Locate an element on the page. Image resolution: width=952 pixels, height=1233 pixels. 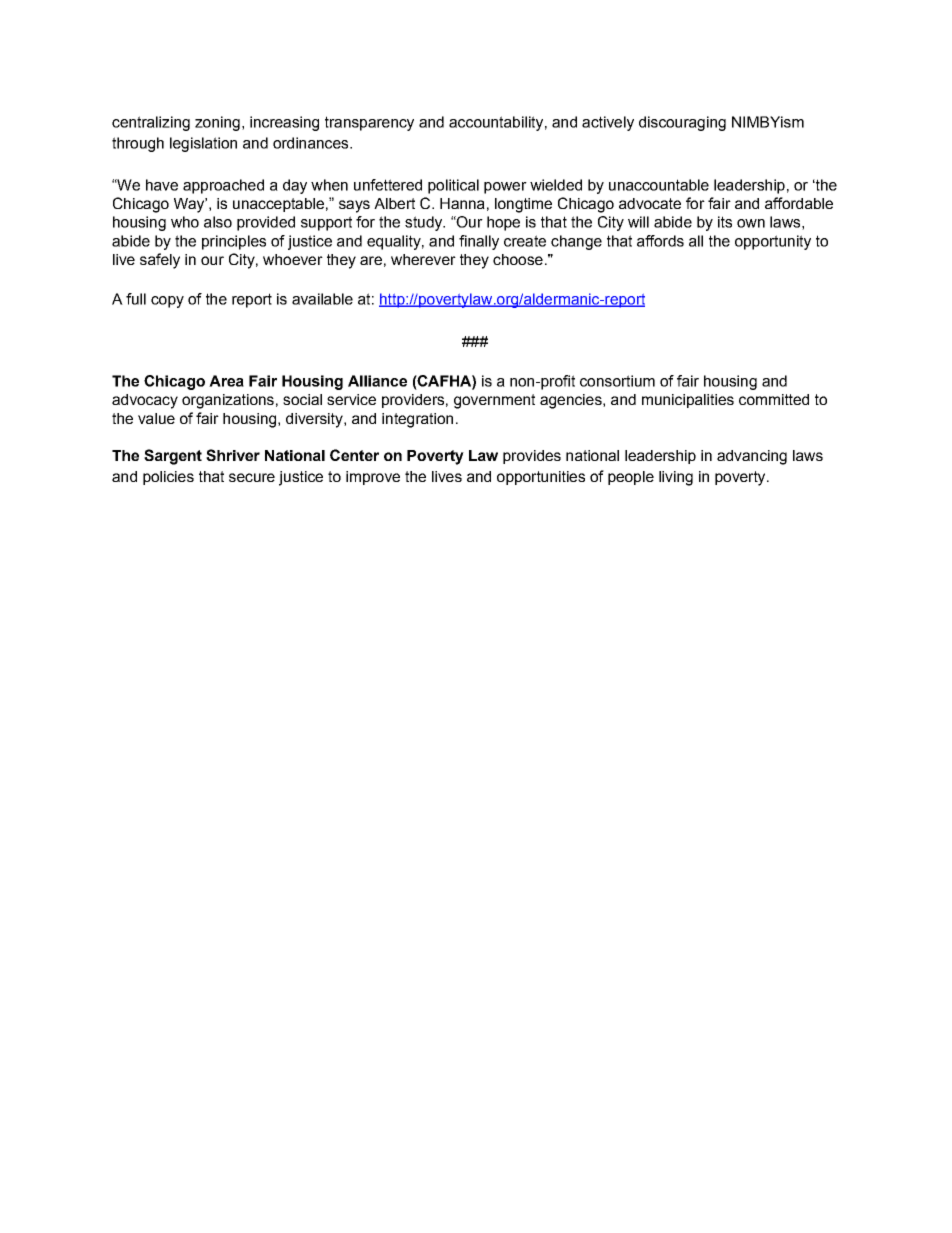
available is located at coordinates (322, 299).
